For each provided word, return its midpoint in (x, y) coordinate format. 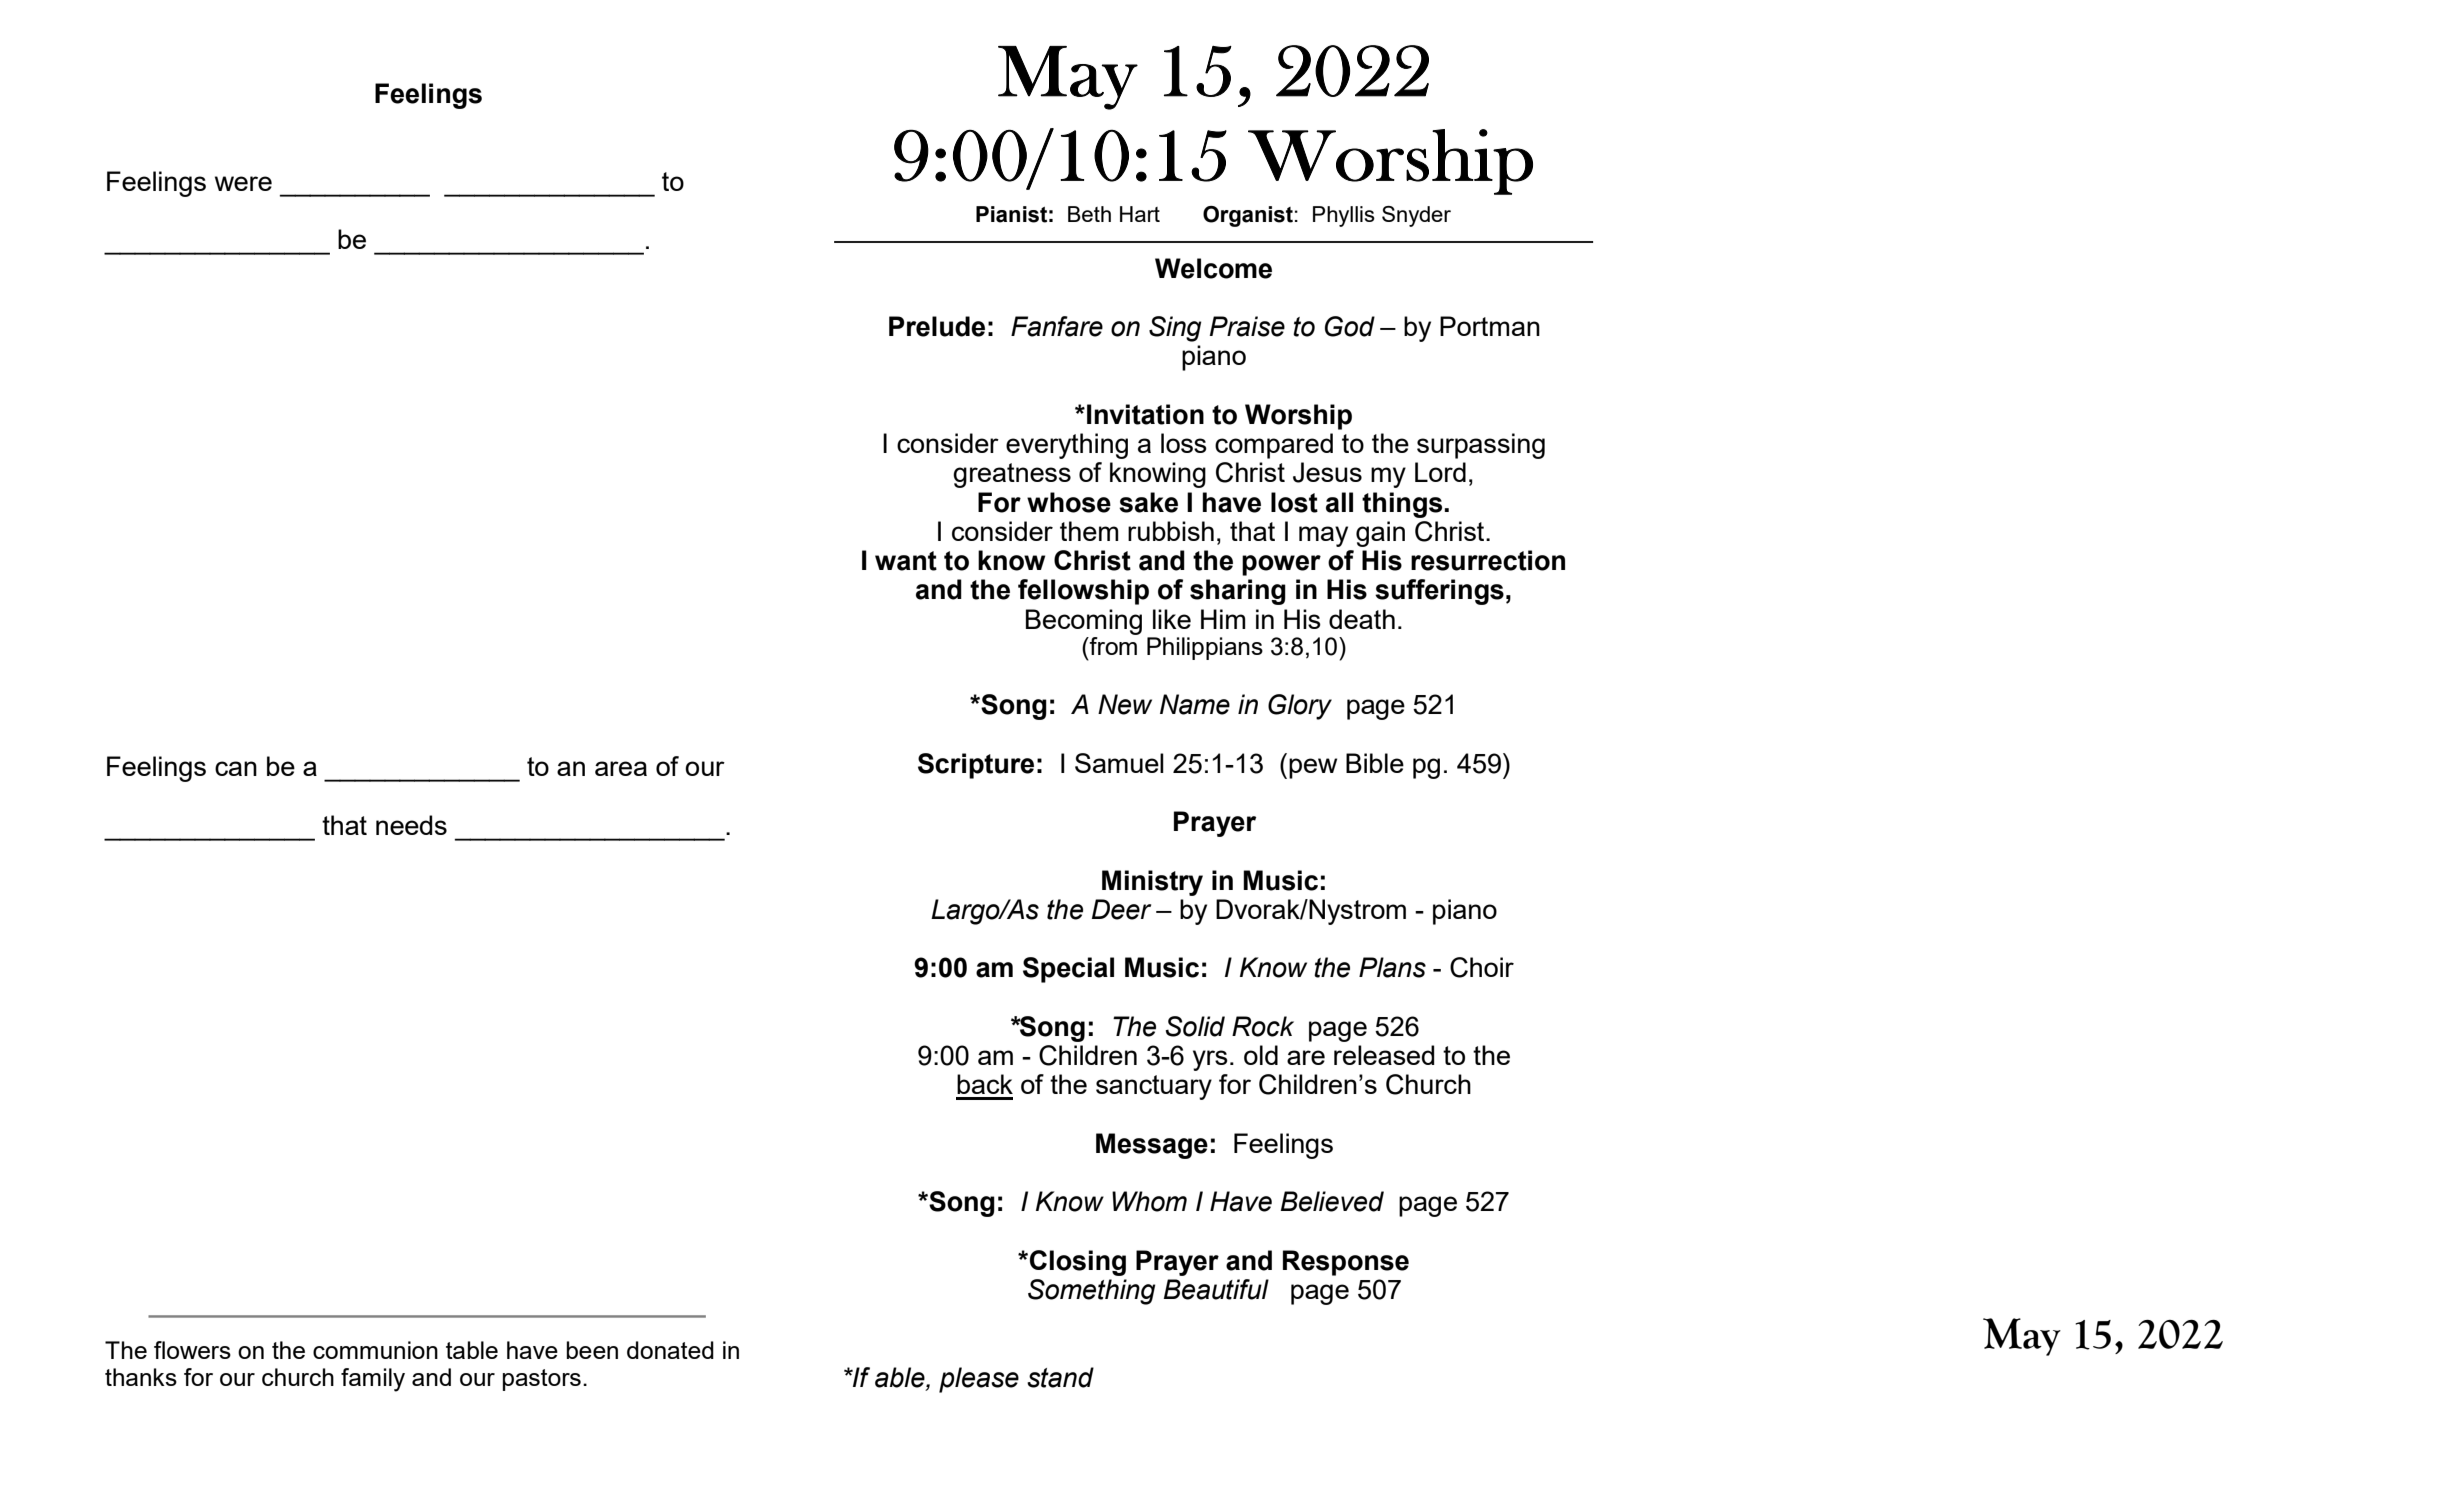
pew (1313, 768)
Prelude (937, 326)
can (236, 768)
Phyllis (1344, 216)
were (243, 183)
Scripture (976, 766)
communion (375, 1350)
